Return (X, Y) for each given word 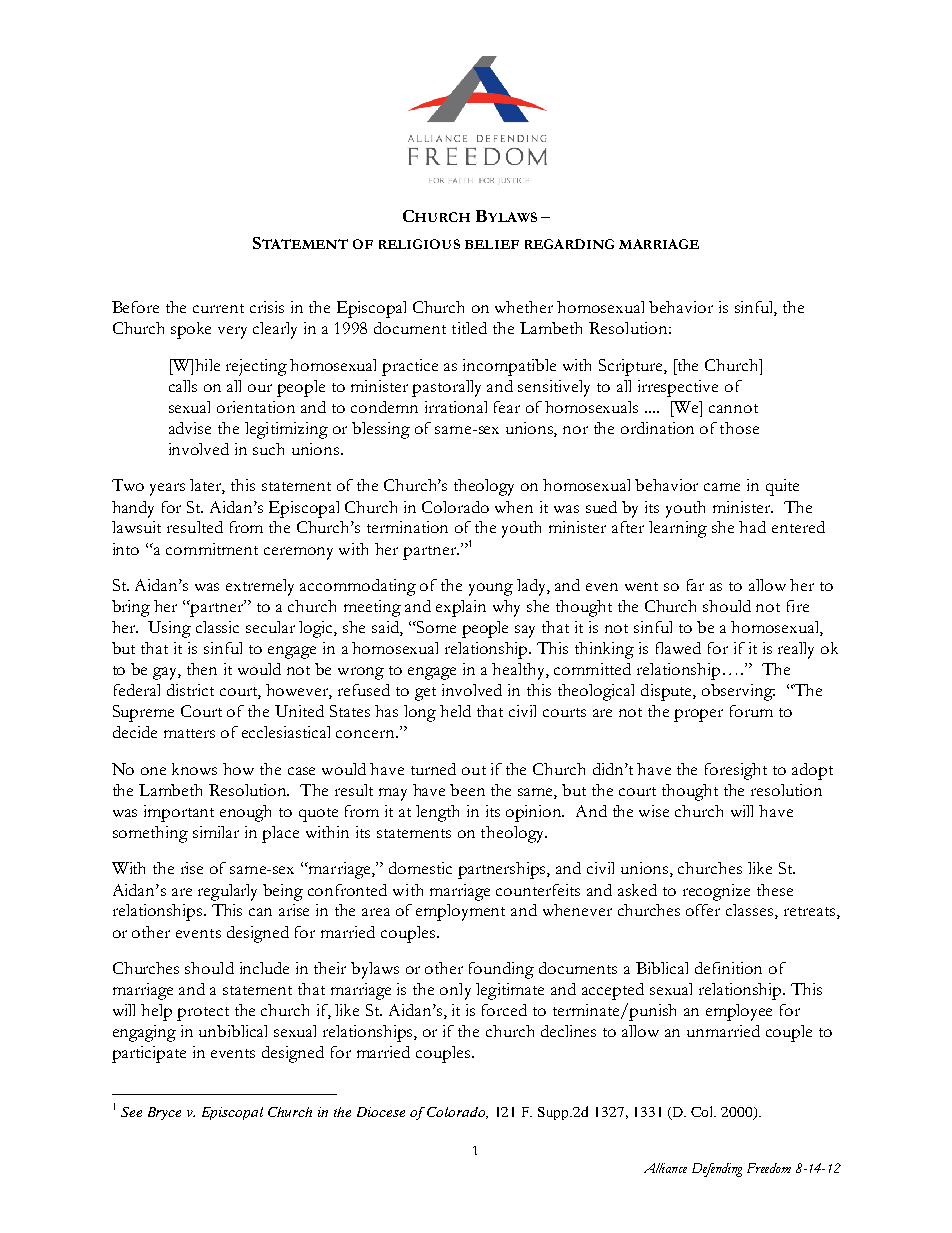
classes (751, 911)
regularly (227, 892)
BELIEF (492, 244)
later (207, 486)
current (218, 308)
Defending (717, 1170)
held (455, 711)
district (190, 690)
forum (751, 711)
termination (407, 527)
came (722, 487)
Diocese (381, 1112)
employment (460, 912)
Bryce (164, 1113)
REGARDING (569, 244)
